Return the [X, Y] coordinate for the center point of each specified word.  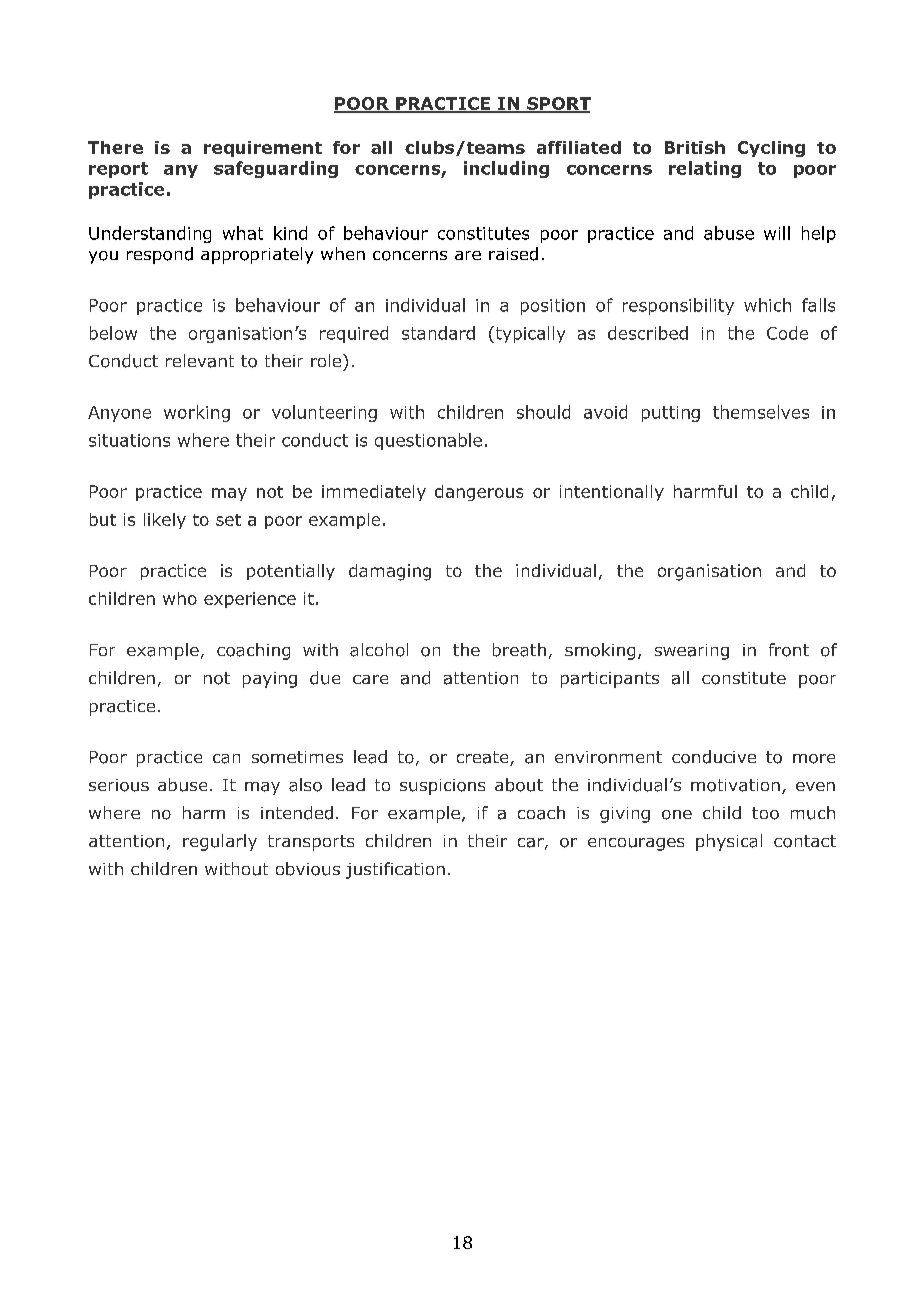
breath [519, 650]
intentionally [612, 493]
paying [270, 680]
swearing [692, 652]
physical [729, 842]
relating [705, 169]
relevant [200, 361]
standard [438, 333]
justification [395, 870]
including [506, 169]
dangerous [479, 493]
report [118, 170]
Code [787, 333]
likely [165, 521]
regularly [220, 842]
